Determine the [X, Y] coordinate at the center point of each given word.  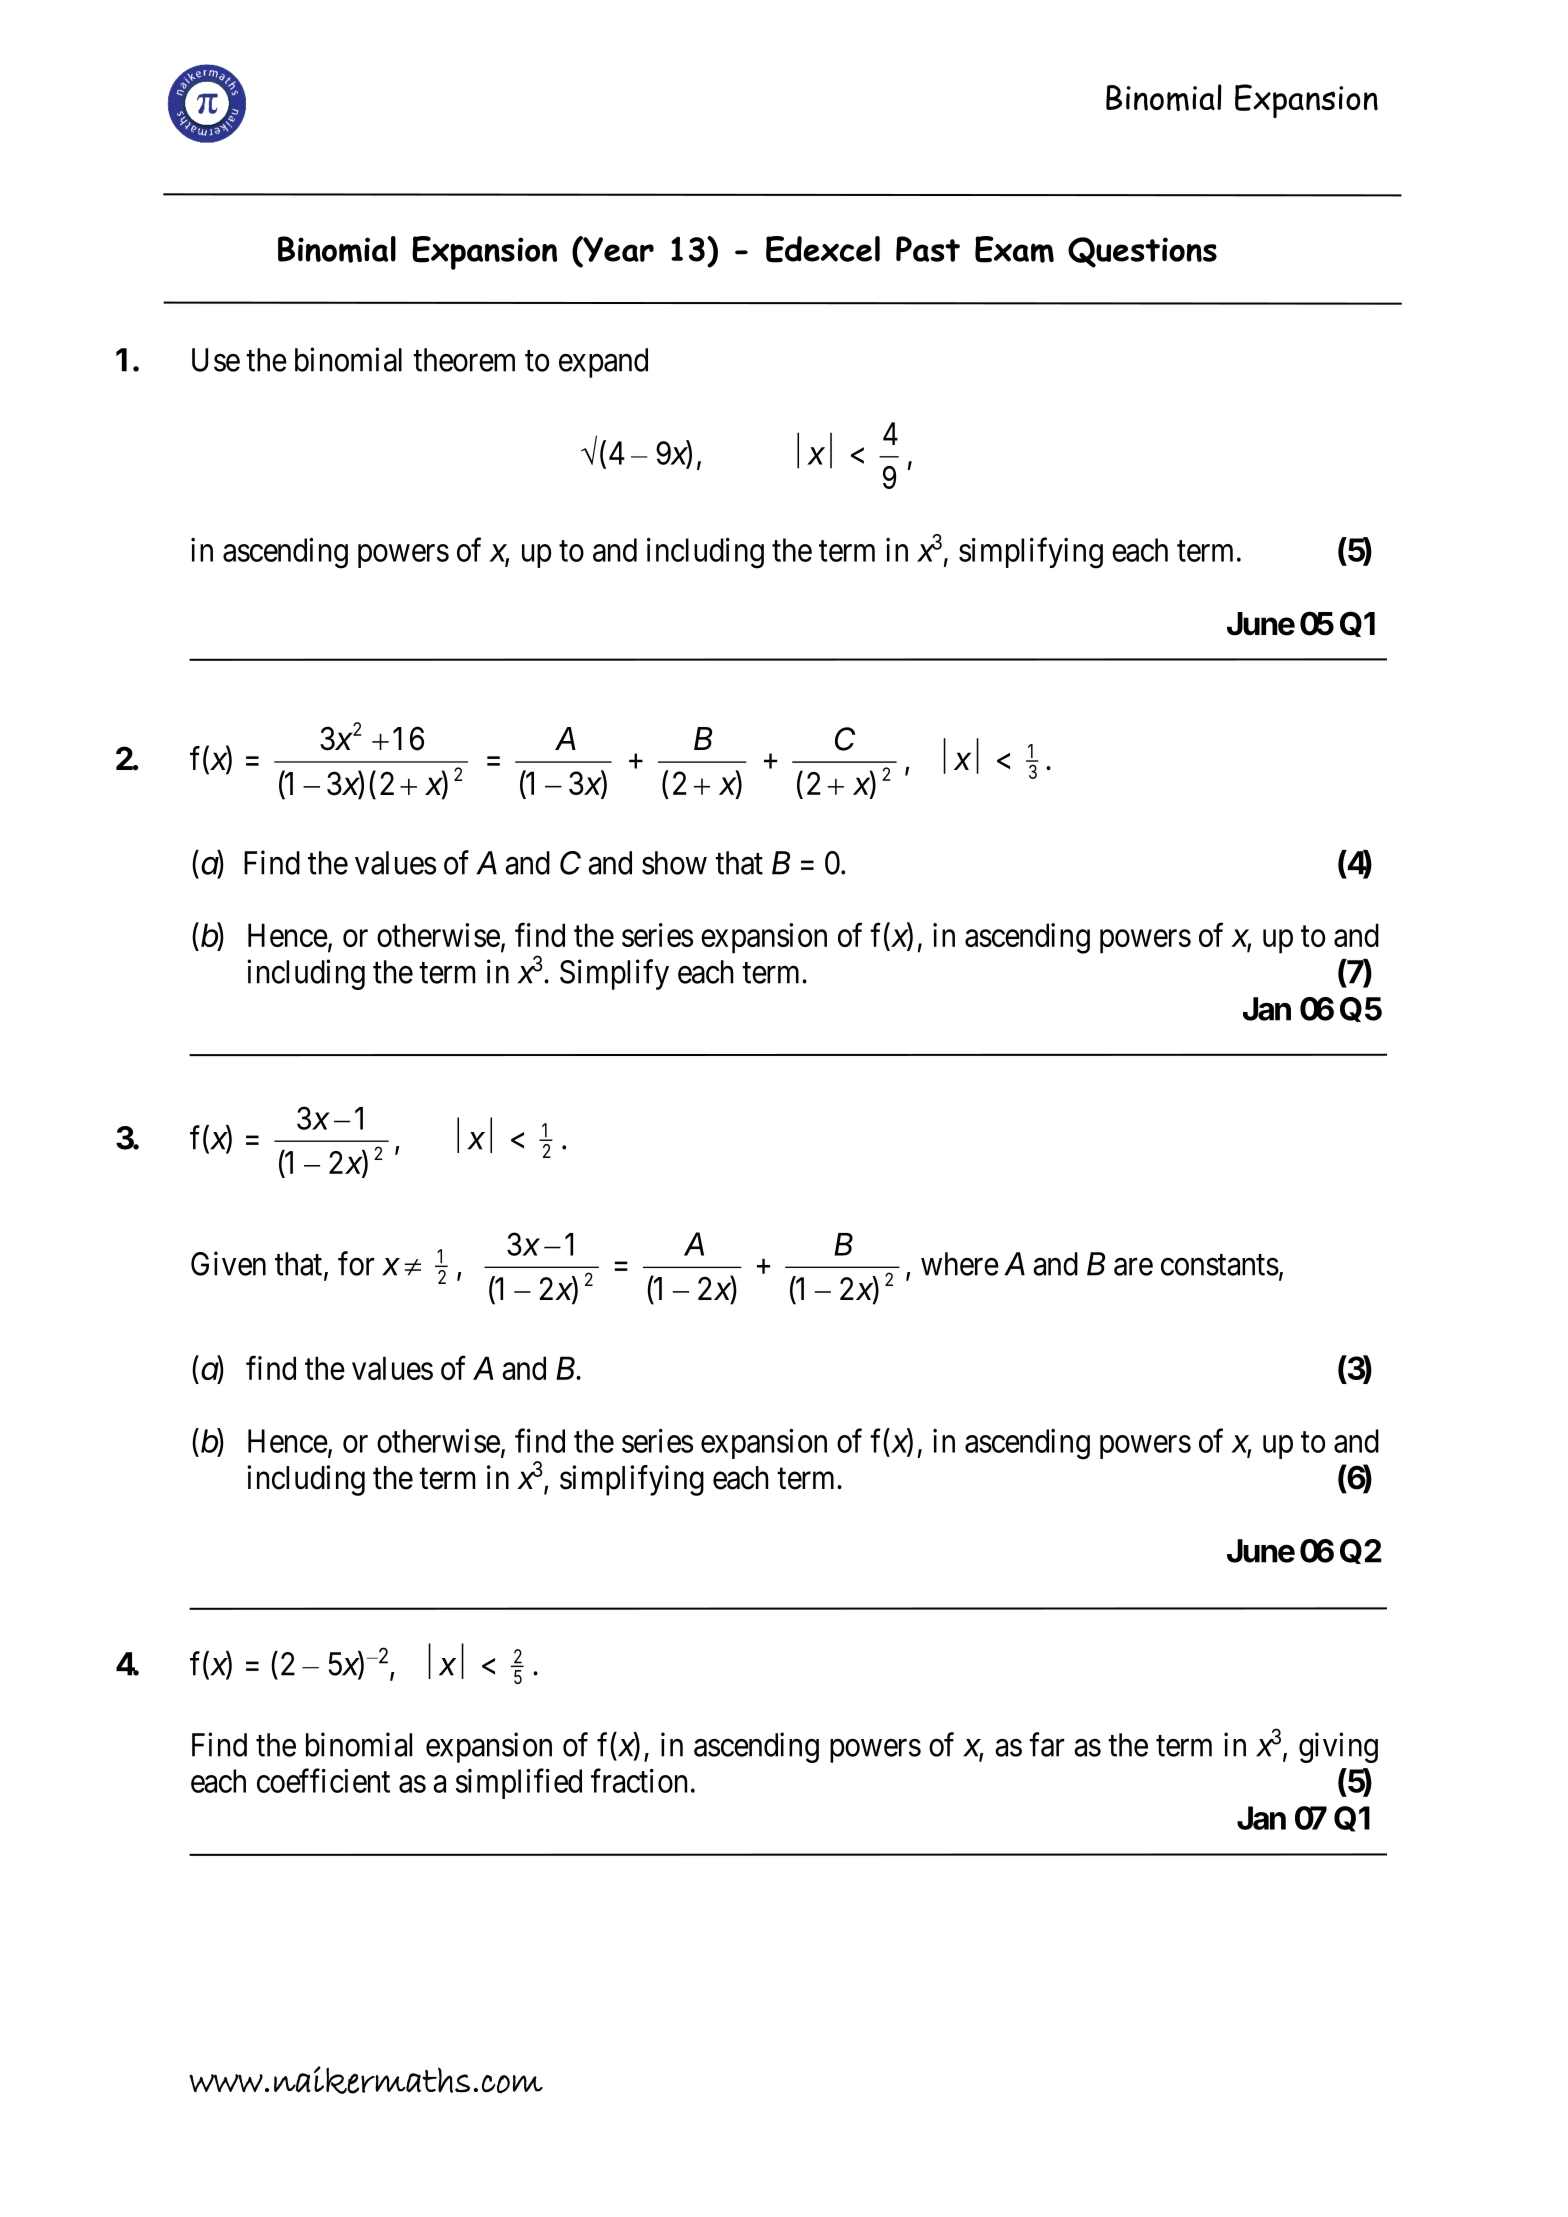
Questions [1142, 252]
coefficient [323, 1781]
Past [928, 249]
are [1133, 1267]
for [356, 1263]
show [674, 863]
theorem [464, 360]
